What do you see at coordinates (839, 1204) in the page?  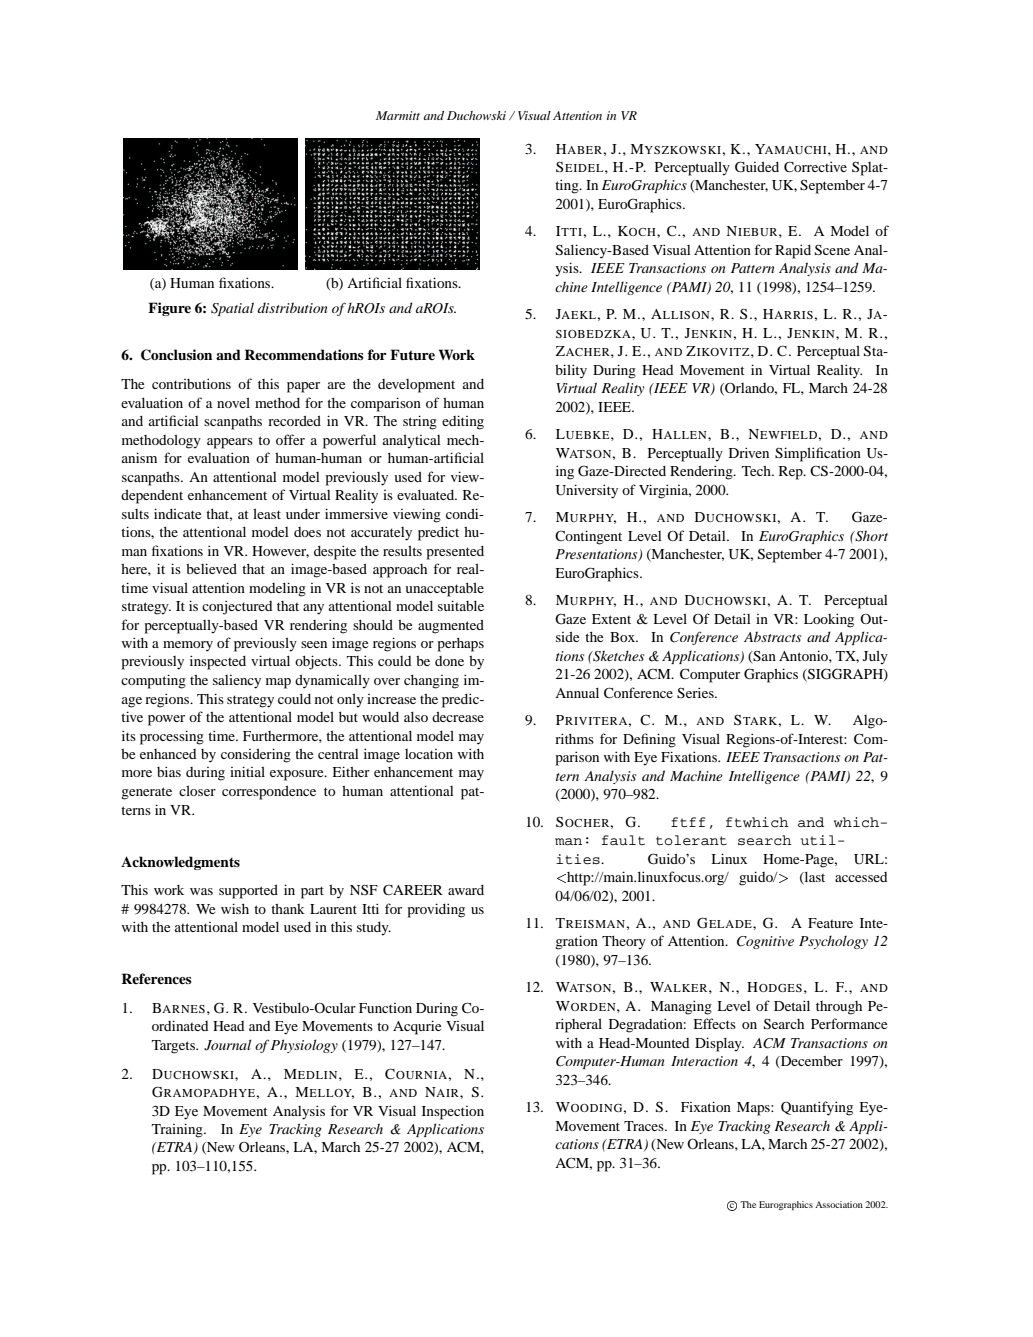 I see `Association` at bounding box center [839, 1204].
